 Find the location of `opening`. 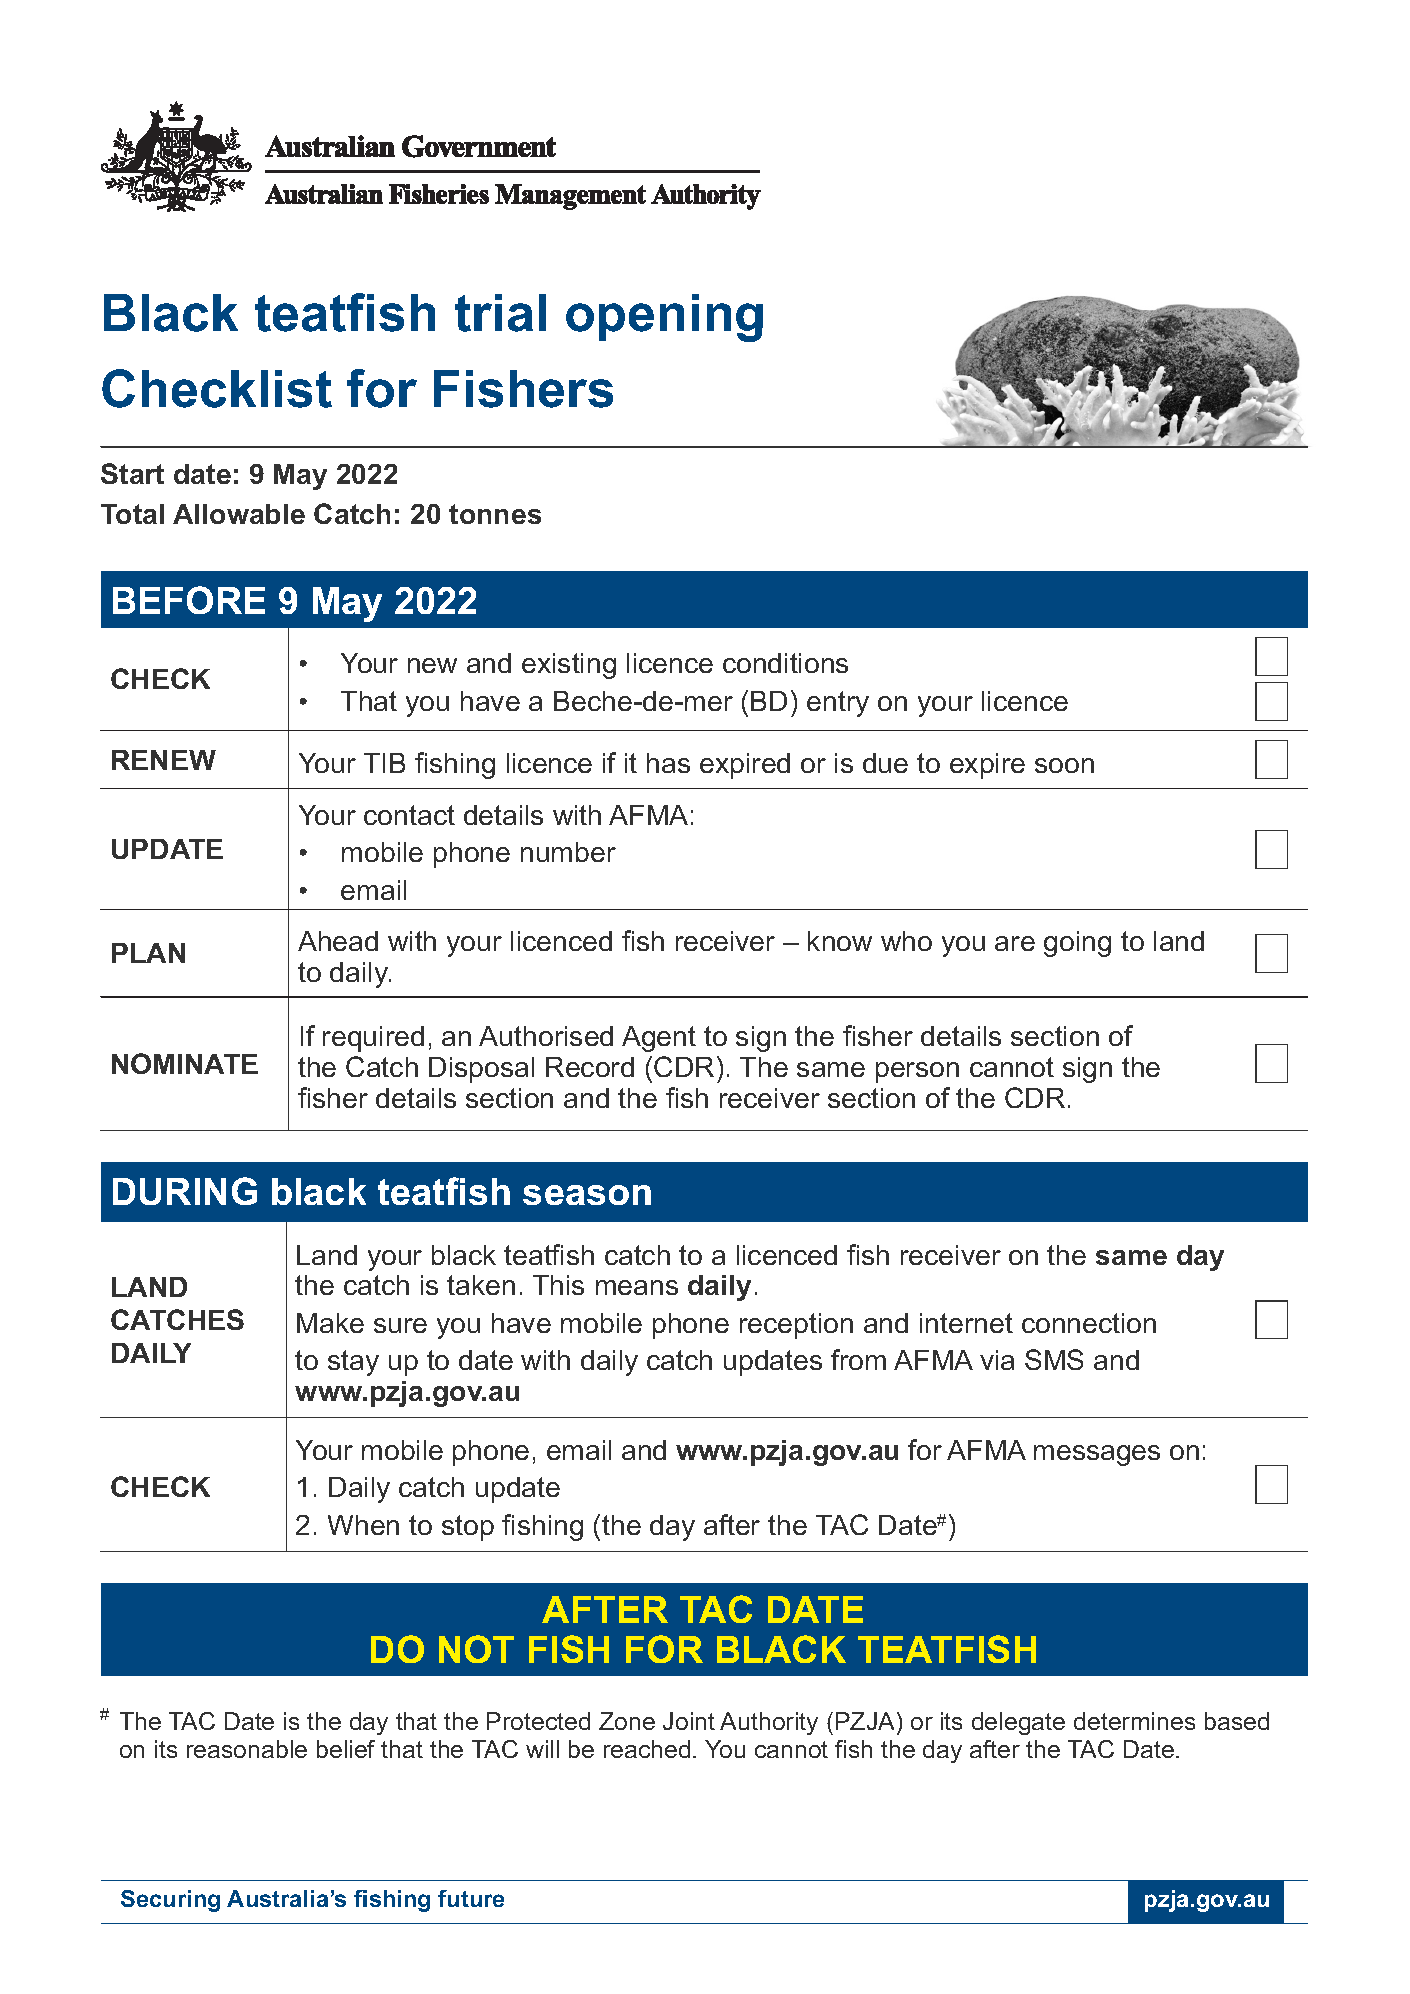

opening is located at coordinates (664, 318).
